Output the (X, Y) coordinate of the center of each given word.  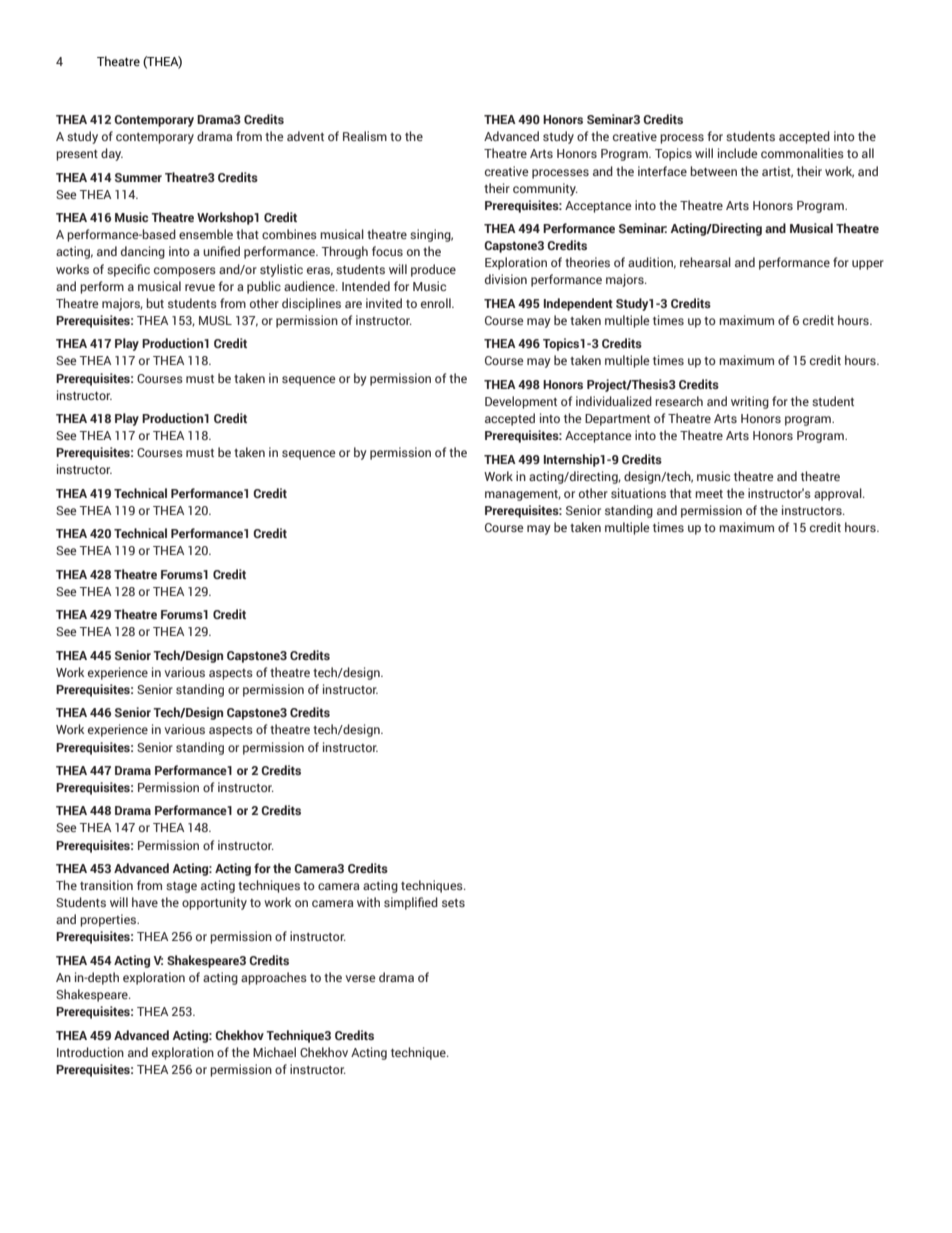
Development (521, 402)
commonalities (802, 153)
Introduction (90, 1052)
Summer (138, 177)
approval (839, 494)
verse (361, 978)
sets (453, 903)
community (545, 189)
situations (638, 493)
